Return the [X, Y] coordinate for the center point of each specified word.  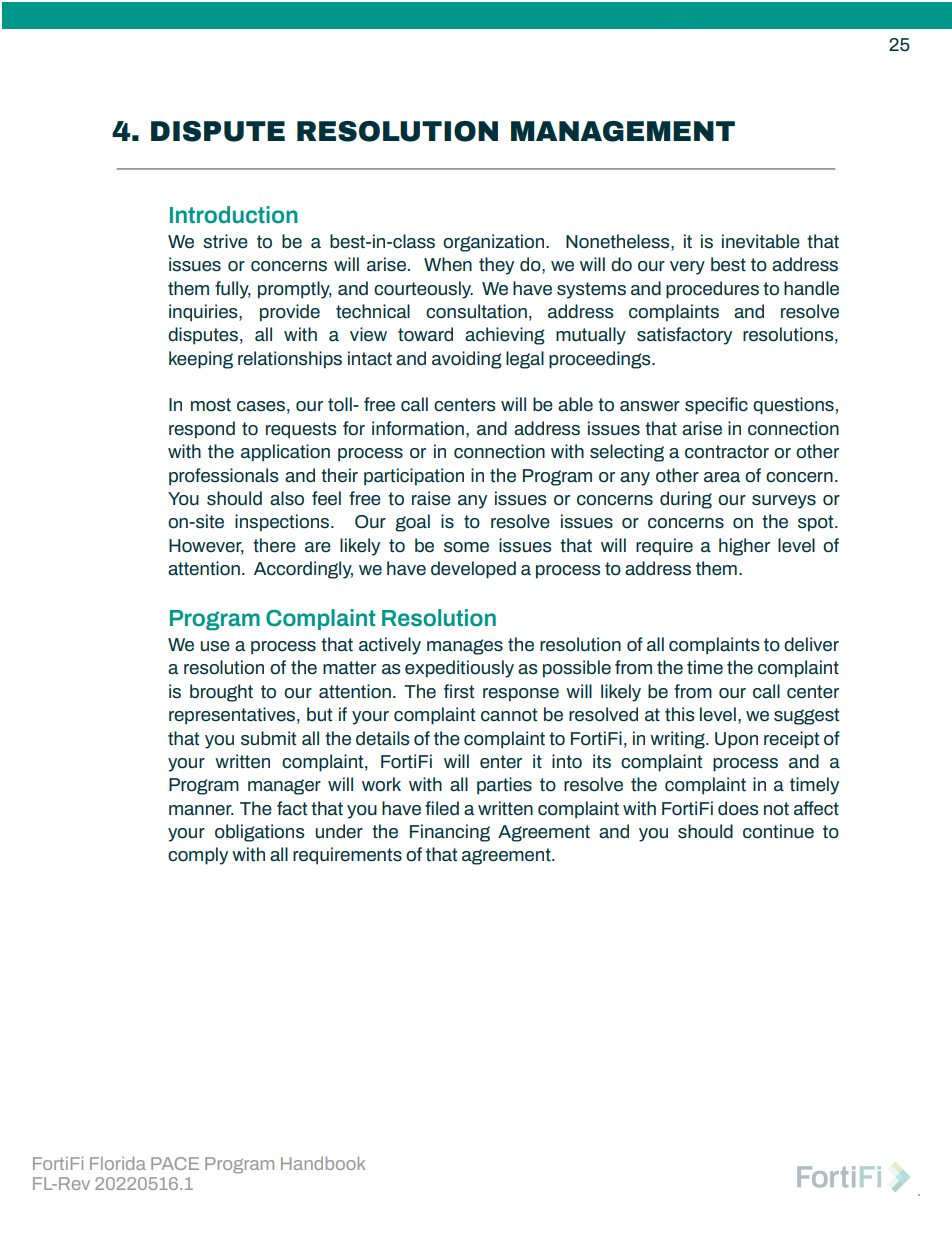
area [722, 477]
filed [442, 808]
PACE [175, 1163]
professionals [223, 477]
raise [431, 498]
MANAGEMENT [623, 131]
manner [201, 810]
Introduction [234, 214]
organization [495, 243]
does [738, 808]
